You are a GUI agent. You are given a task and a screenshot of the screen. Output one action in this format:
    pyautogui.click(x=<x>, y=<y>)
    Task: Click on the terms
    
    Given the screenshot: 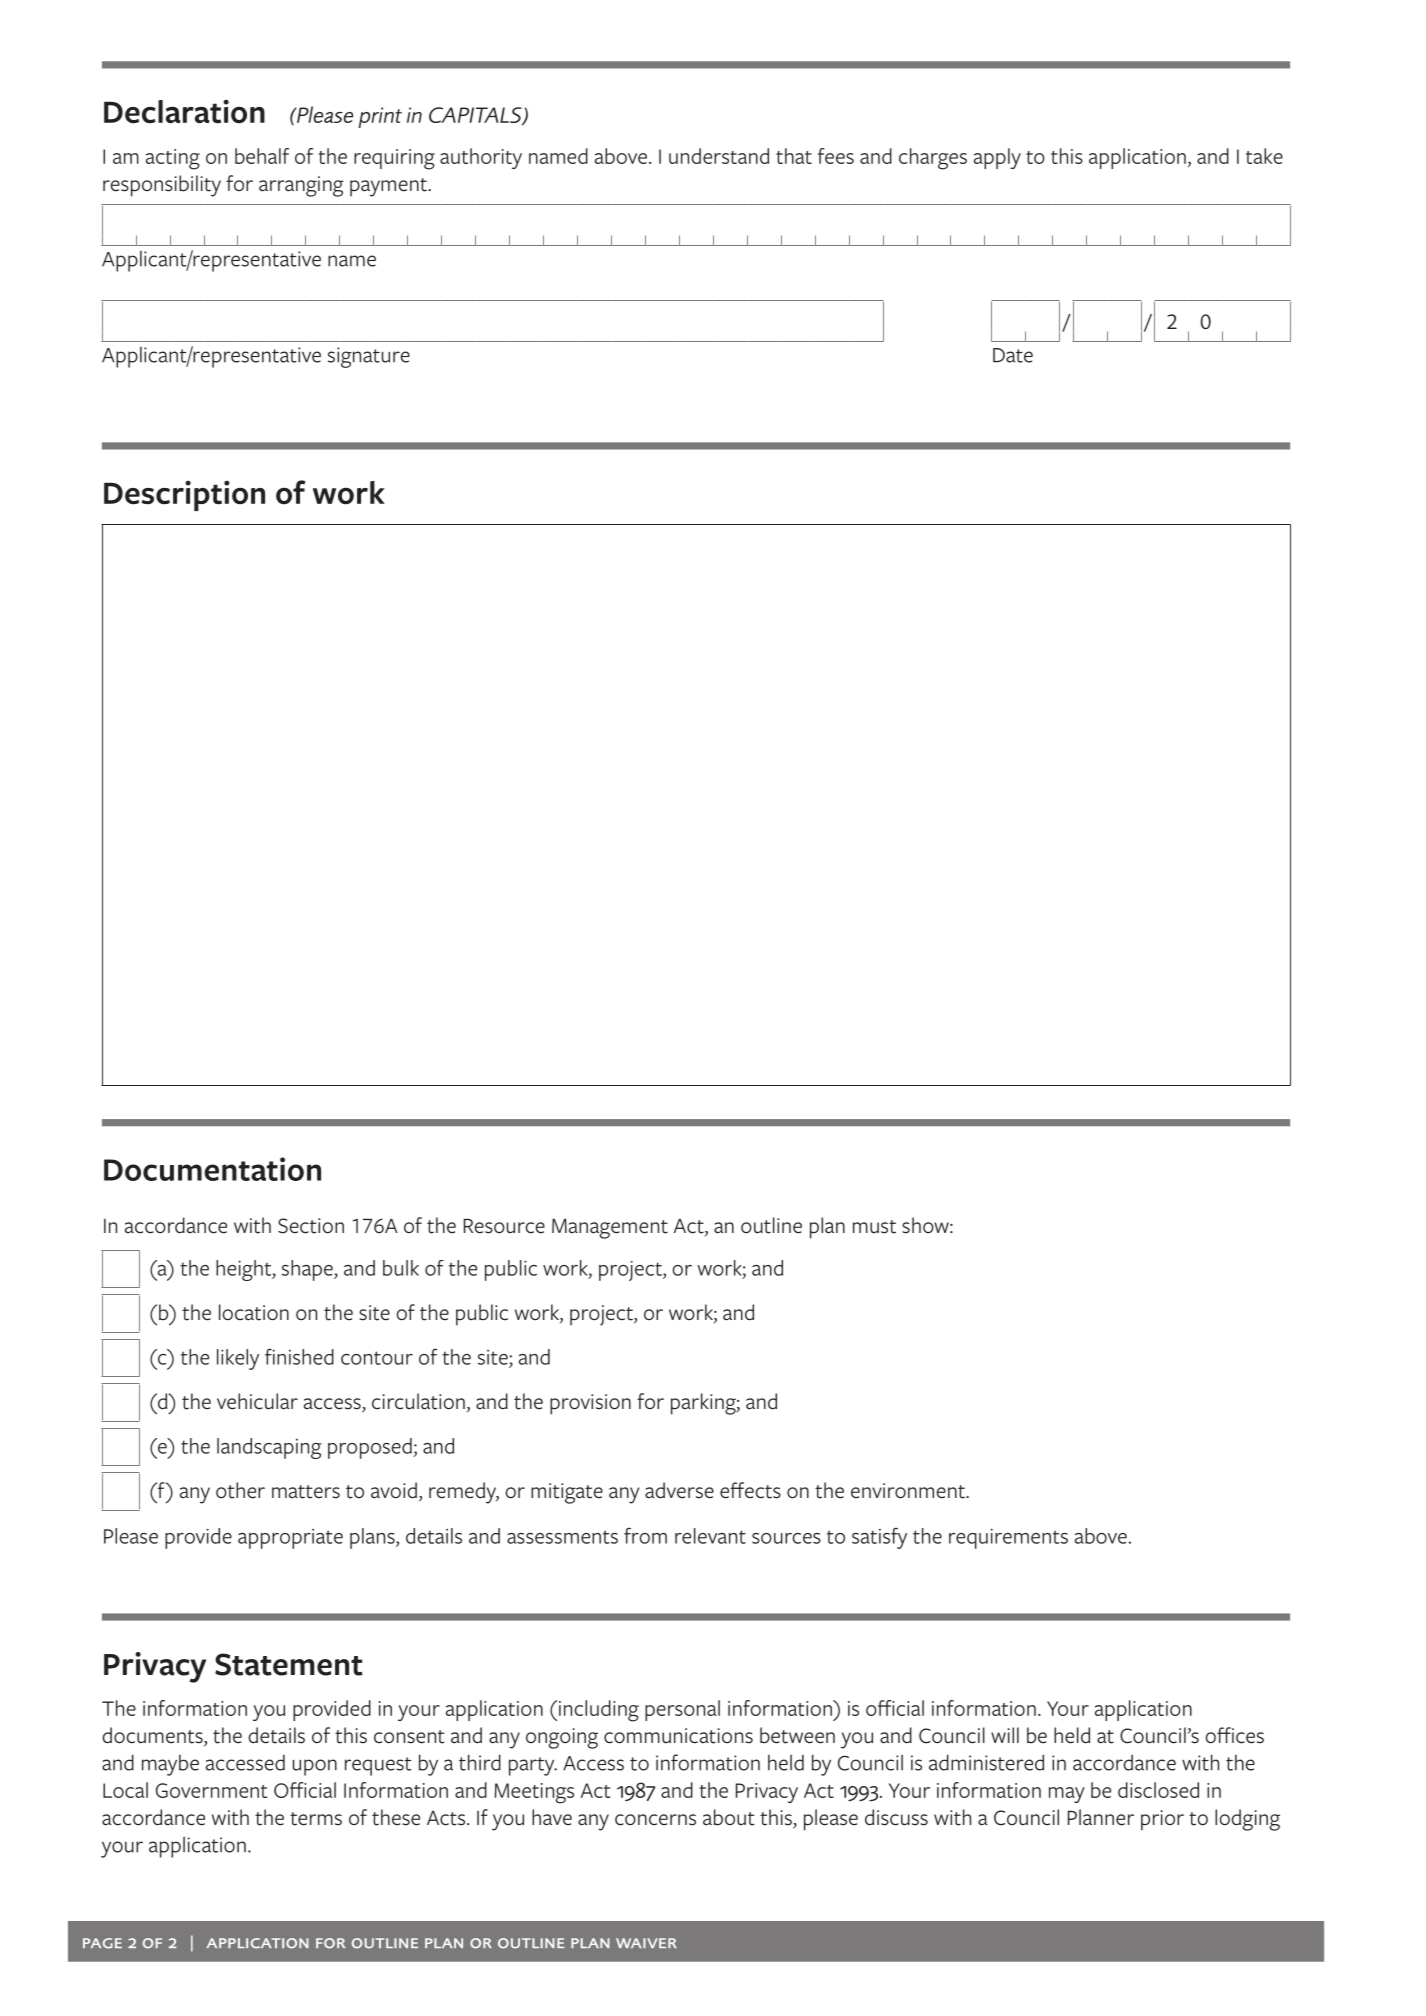 What is the action you would take?
    pyautogui.click(x=316, y=1819)
